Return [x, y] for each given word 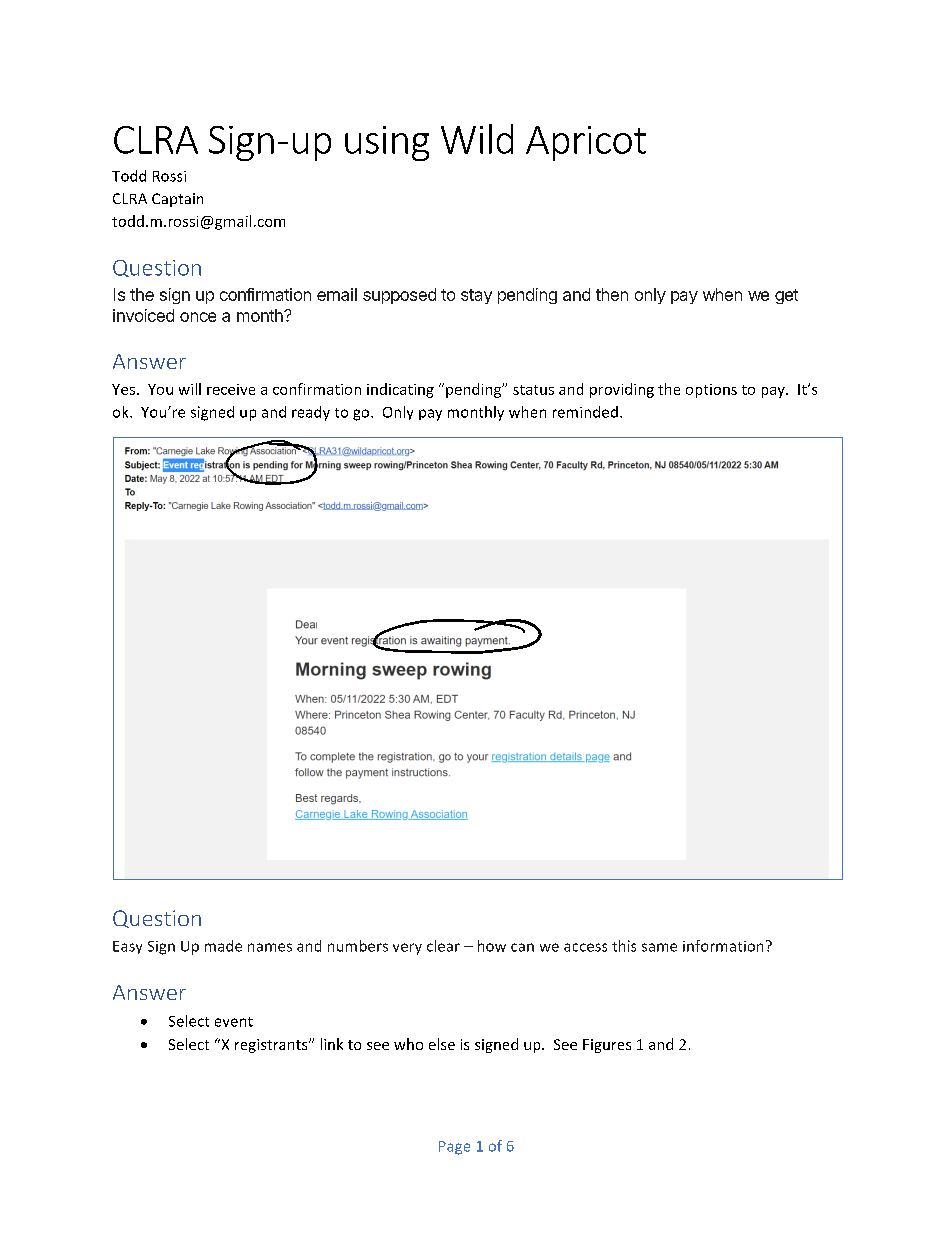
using [387, 143]
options [711, 391]
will [190, 389]
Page [454, 1148]
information [723, 946]
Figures [607, 1046]
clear [443, 946]
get [786, 296]
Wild [477, 139]
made [223, 946]
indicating [400, 390]
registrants [272, 1046]
